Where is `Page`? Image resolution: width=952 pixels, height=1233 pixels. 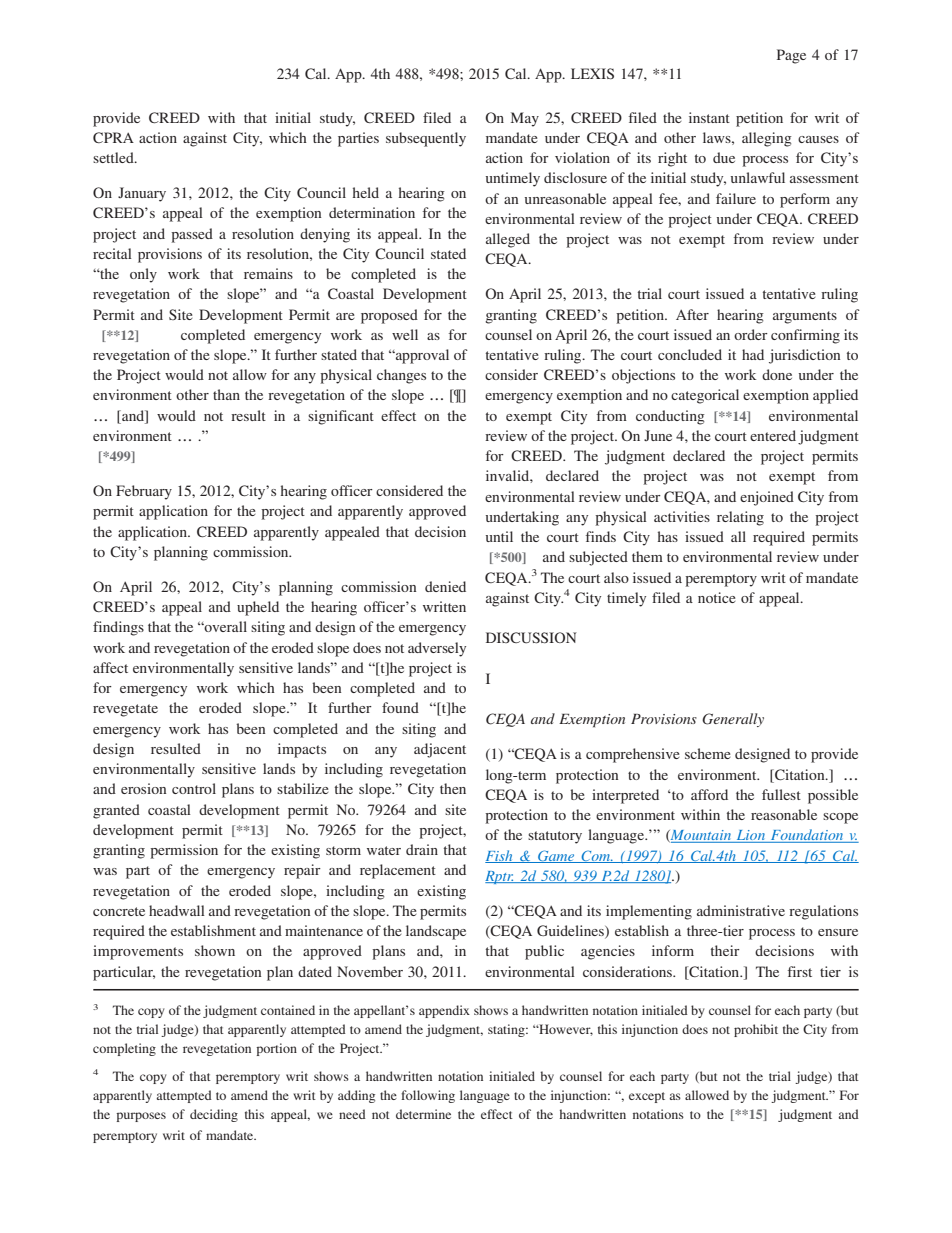 Page is located at coordinates (791, 56).
